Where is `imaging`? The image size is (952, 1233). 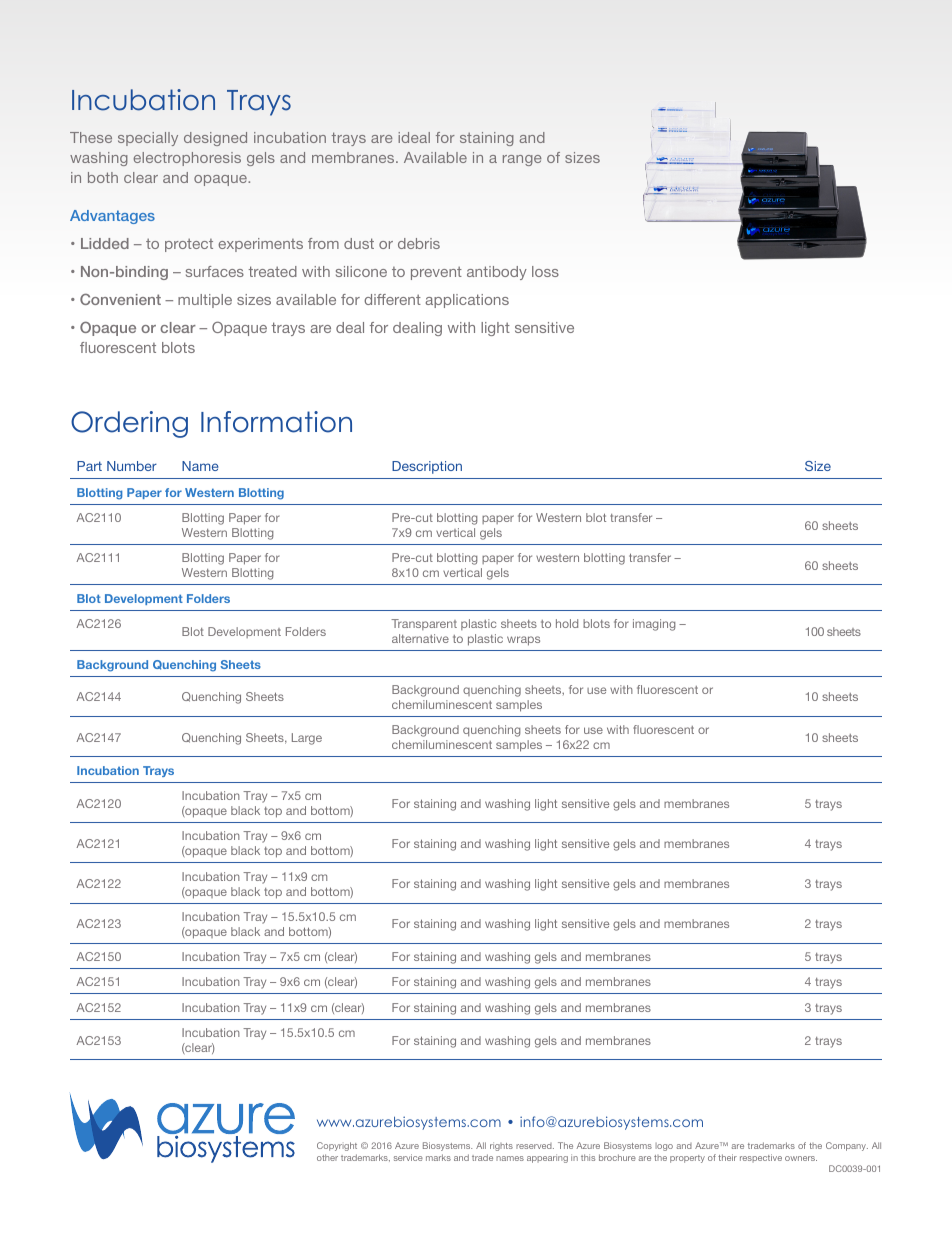 imaging is located at coordinates (654, 625).
